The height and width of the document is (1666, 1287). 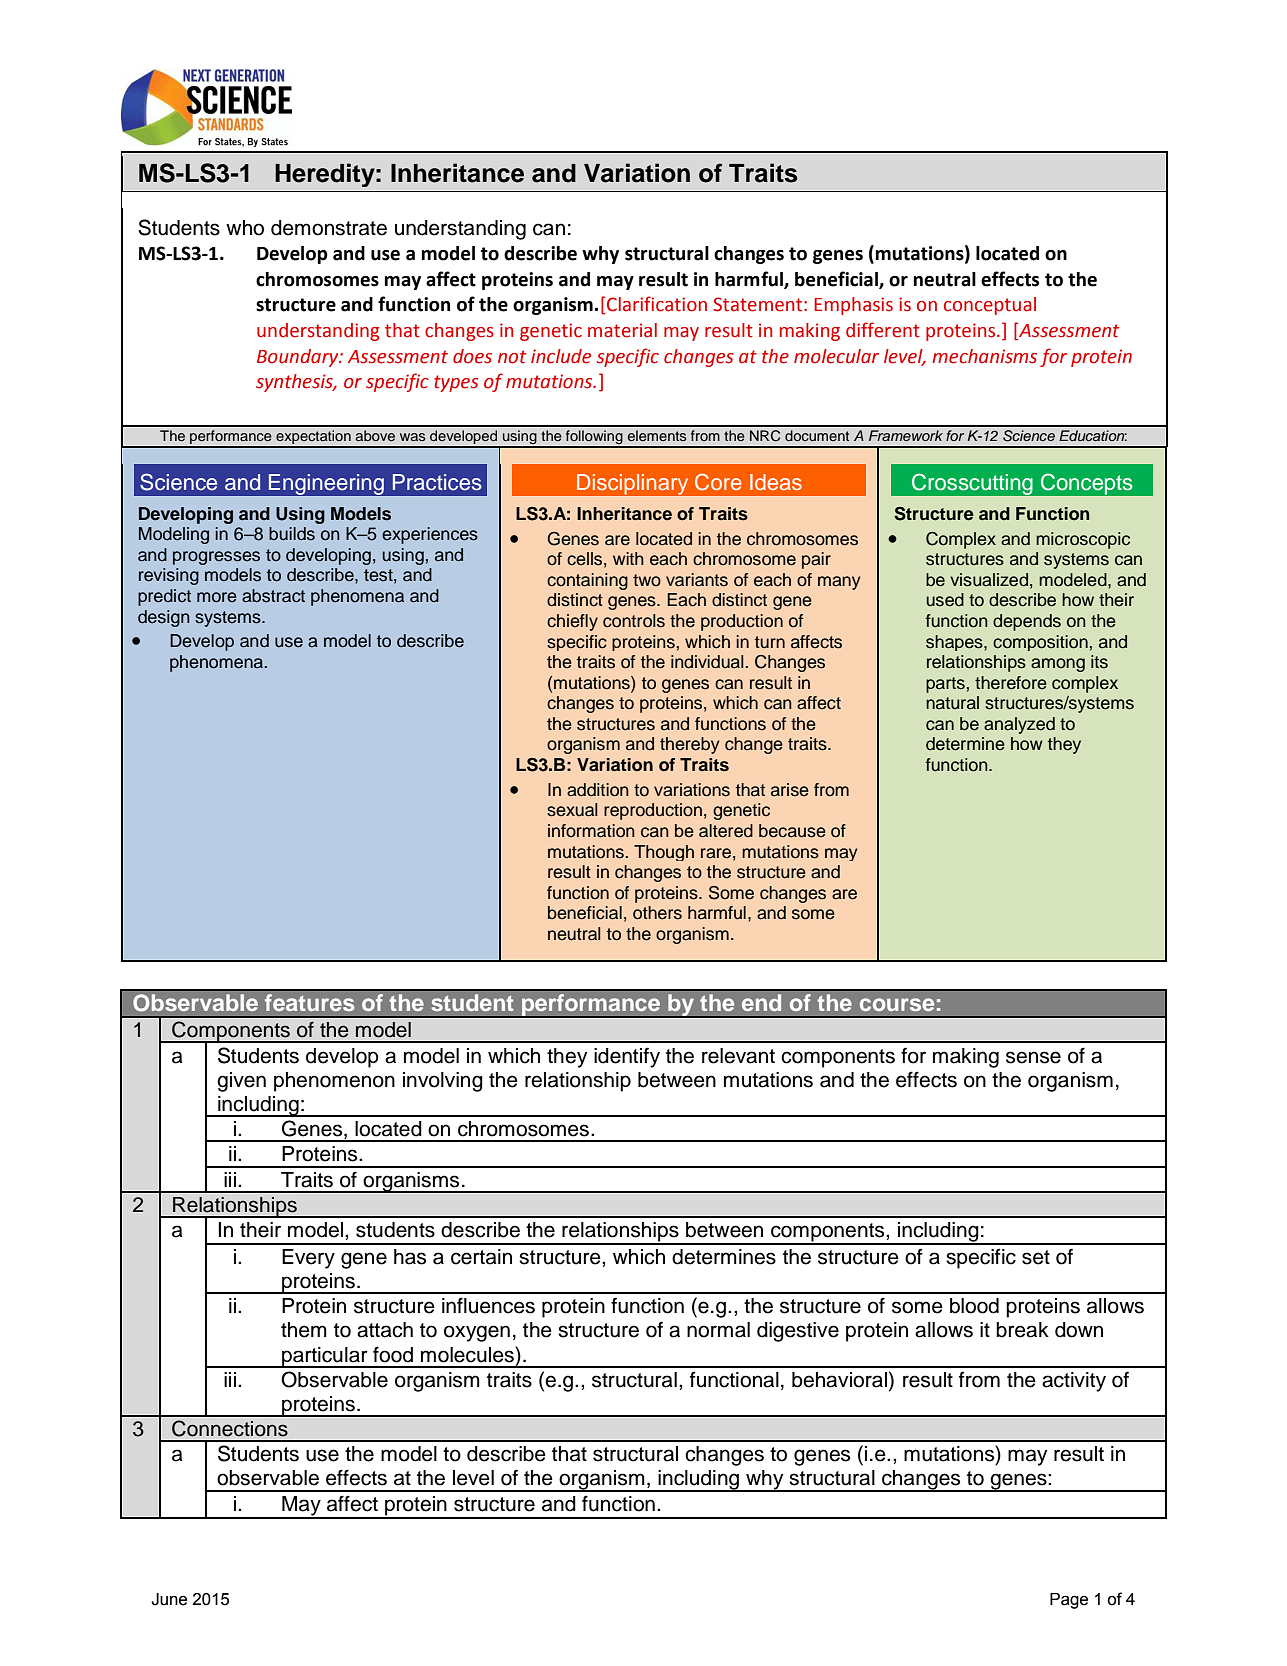 I want to click on material, so click(x=622, y=330).
